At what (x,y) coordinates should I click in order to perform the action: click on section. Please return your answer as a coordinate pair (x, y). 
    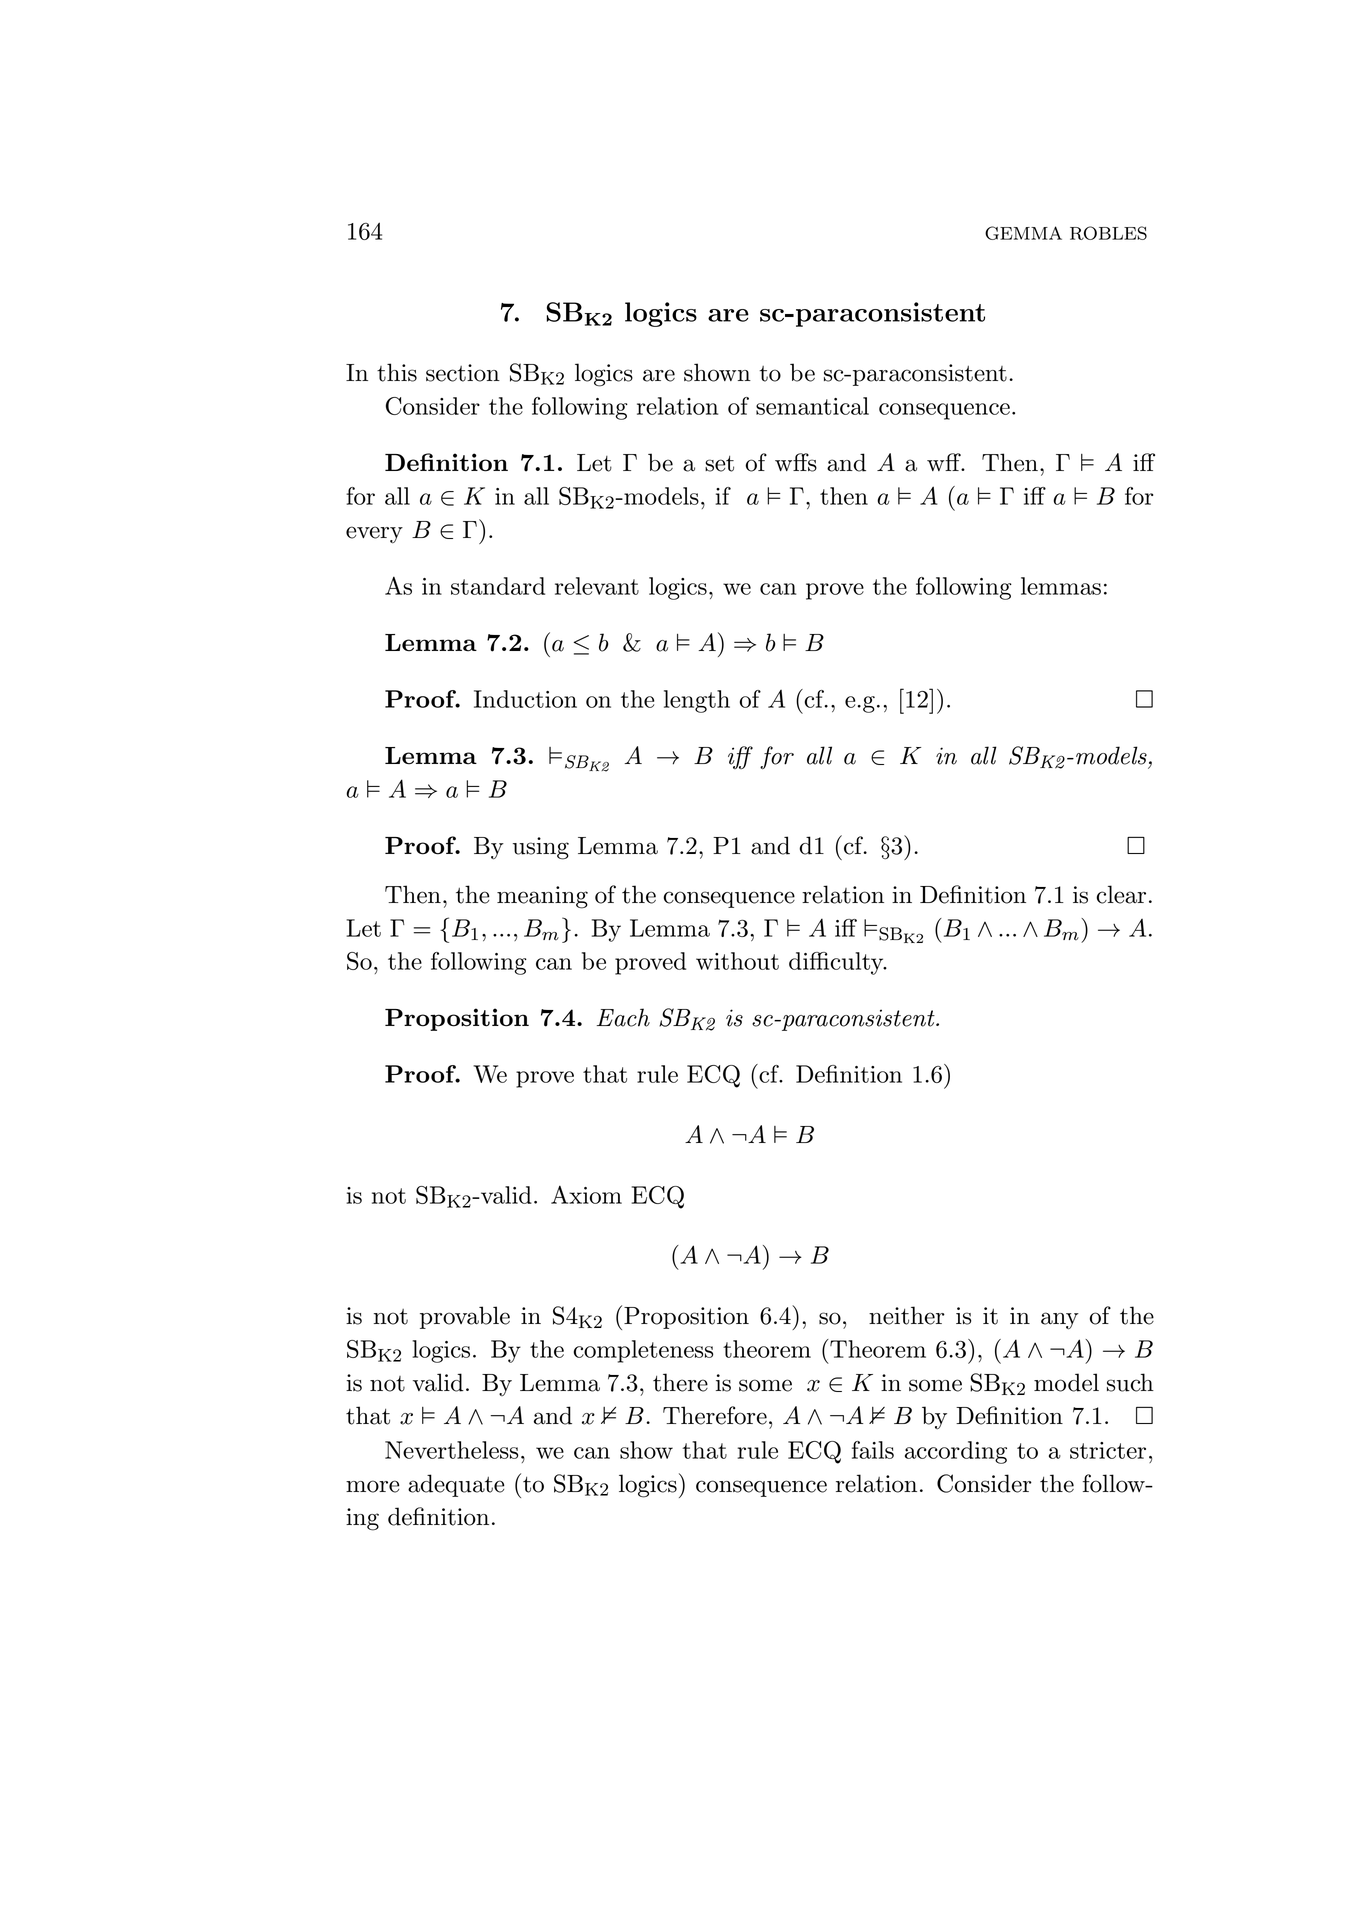
    Looking at the image, I should click on (463, 373).
